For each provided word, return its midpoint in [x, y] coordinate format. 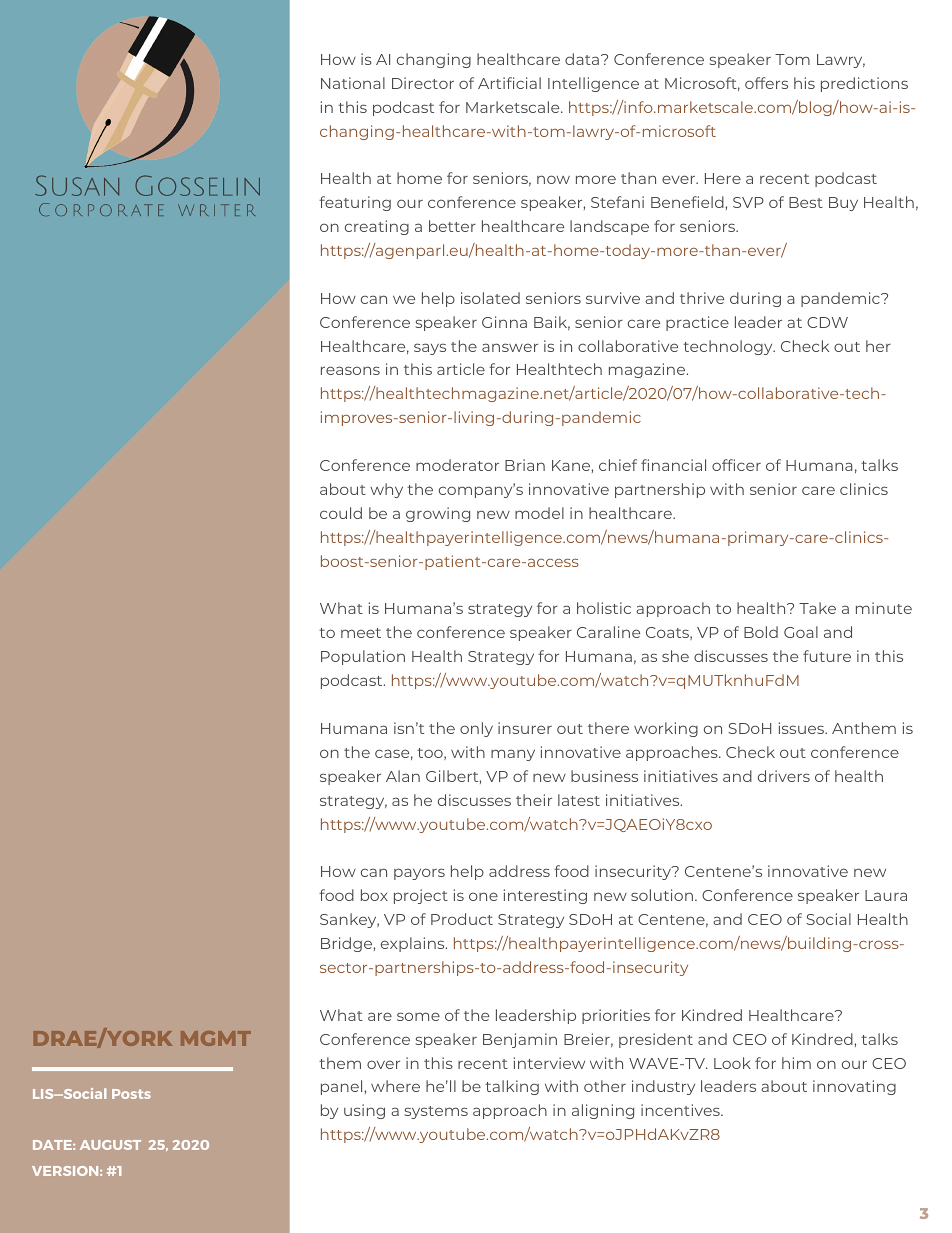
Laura [886, 895]
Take [817, 608]
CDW [827, 322]
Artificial [509, 83]
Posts [131, 1094]
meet [361, 633]
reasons [350, 370]
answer [510, 347]
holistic [604, 608]
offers [766, 83]
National [353, 83]
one [483, 896]
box [374, 895]
